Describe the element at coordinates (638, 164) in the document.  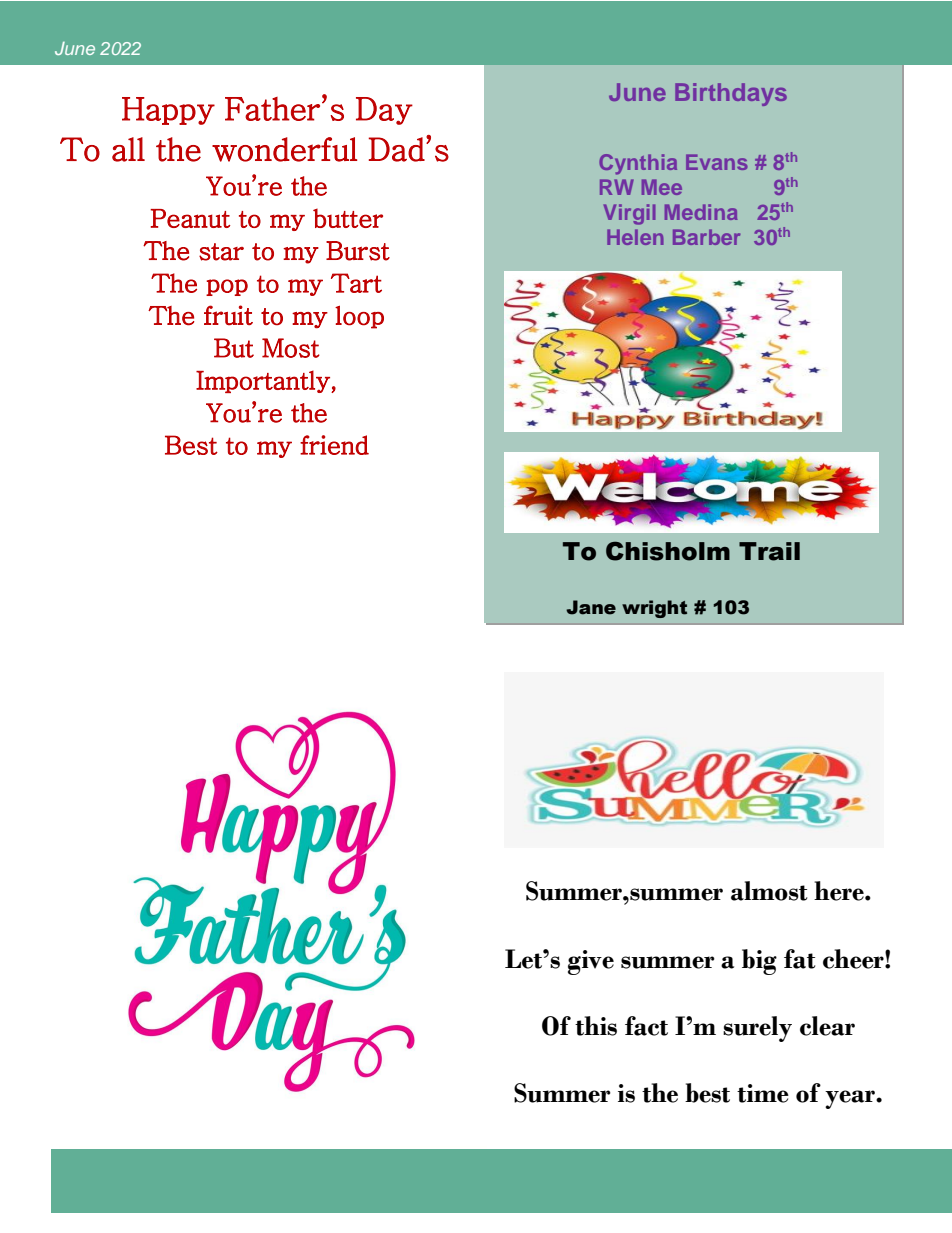
I see `Cynthia` at that location.
